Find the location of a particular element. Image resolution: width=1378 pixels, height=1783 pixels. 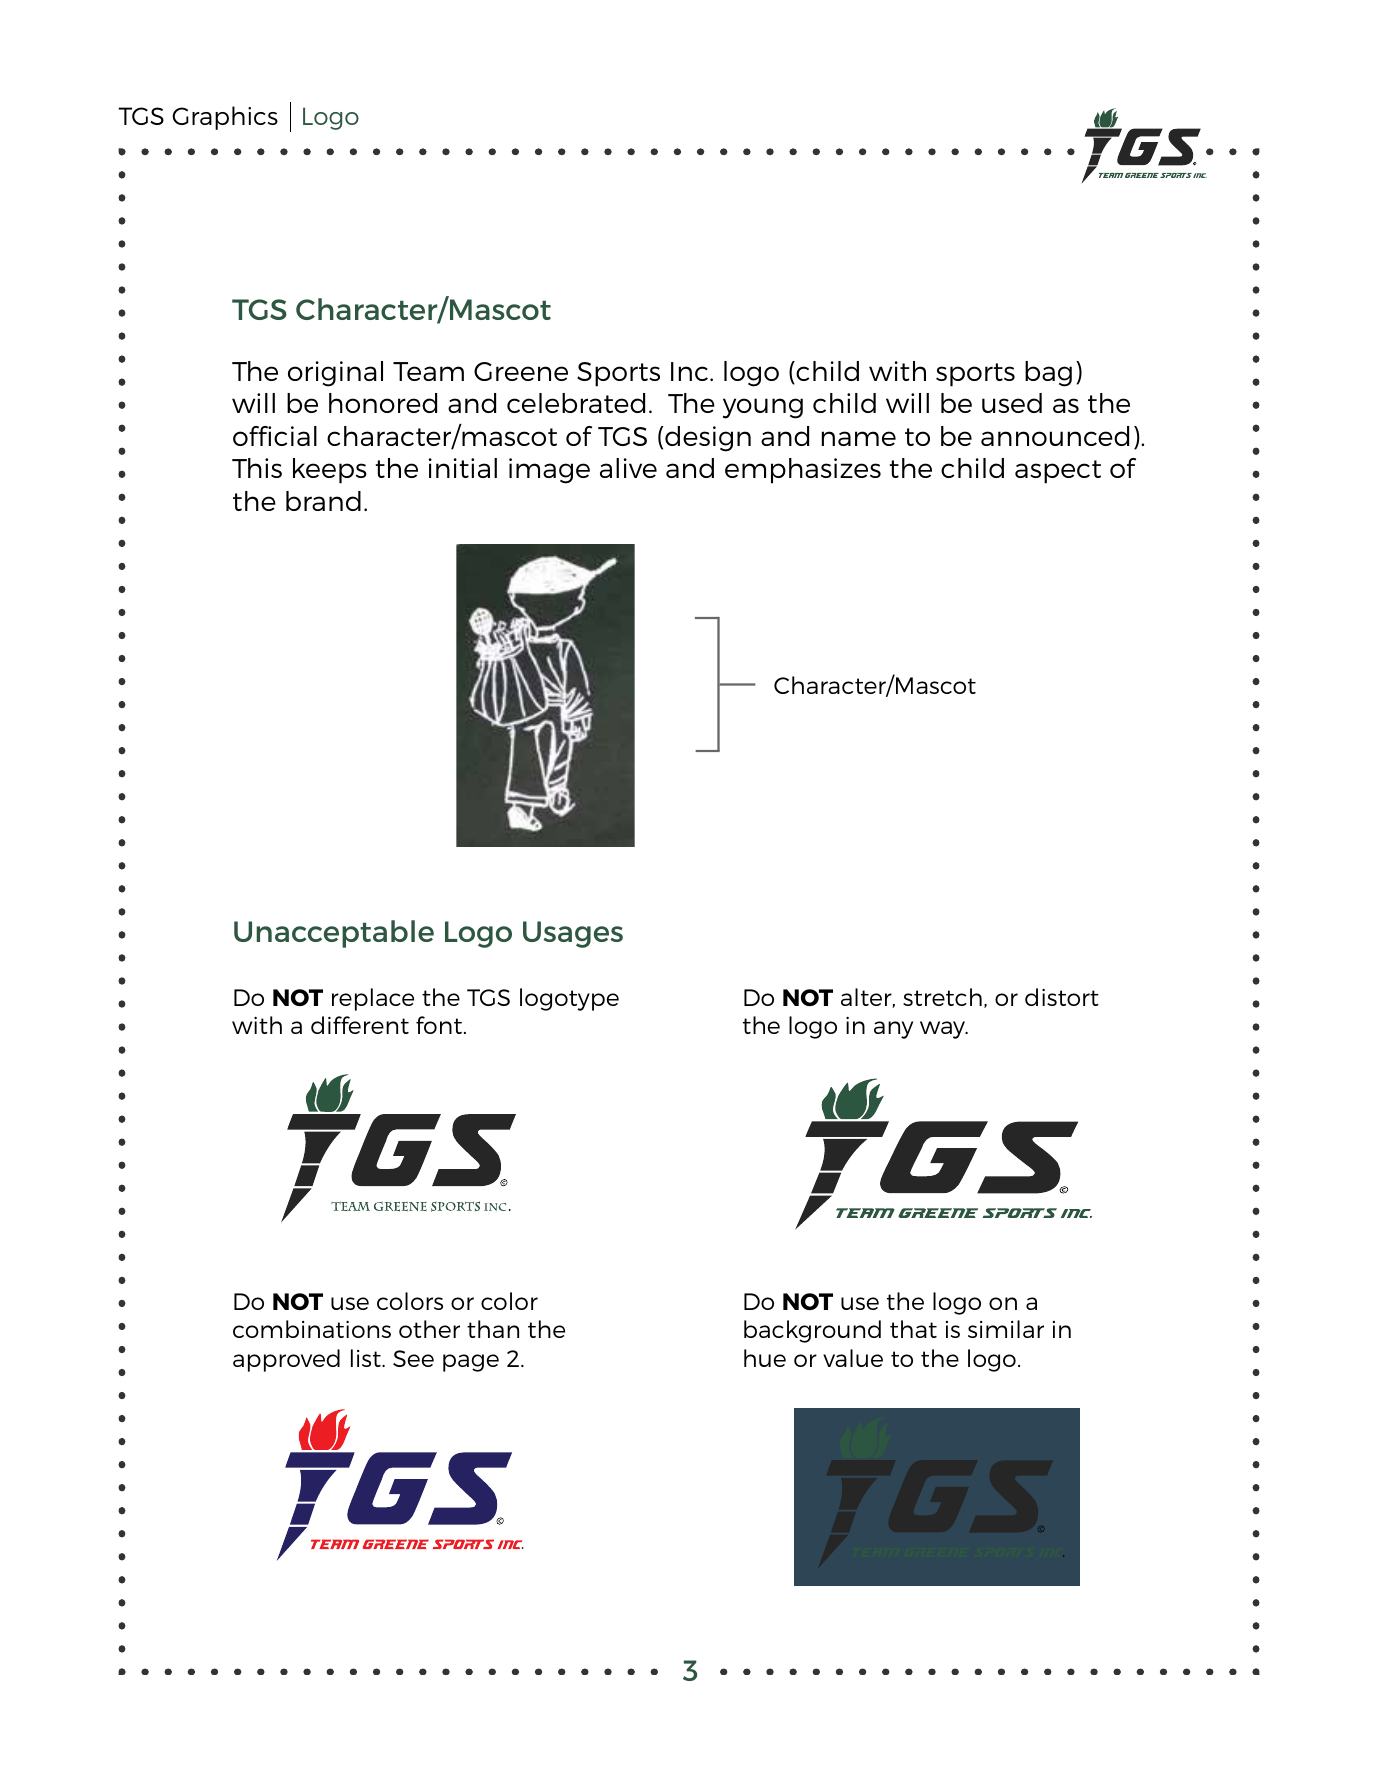

Inc is located at coordinates (689, 371).
